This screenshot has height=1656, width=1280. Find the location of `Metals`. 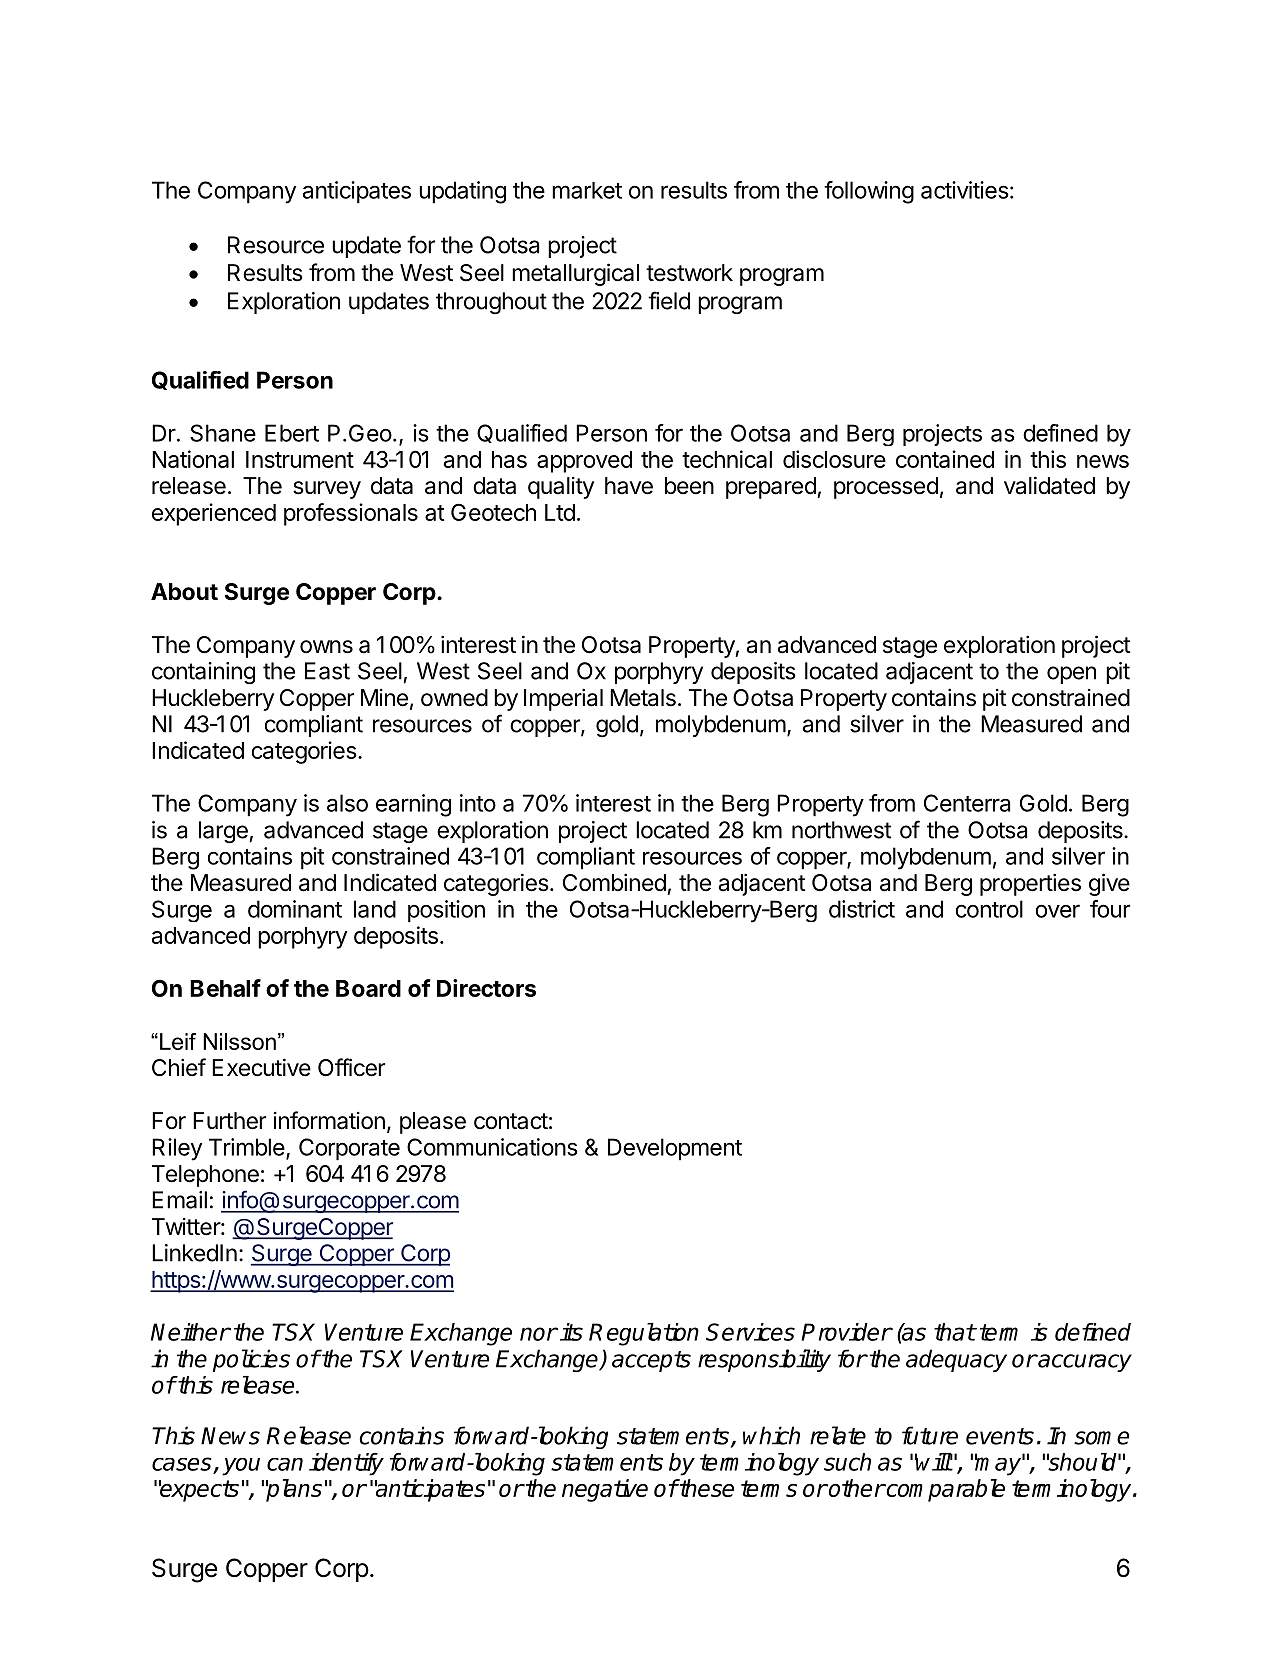

Metals is located at coordinates (643, 698).
